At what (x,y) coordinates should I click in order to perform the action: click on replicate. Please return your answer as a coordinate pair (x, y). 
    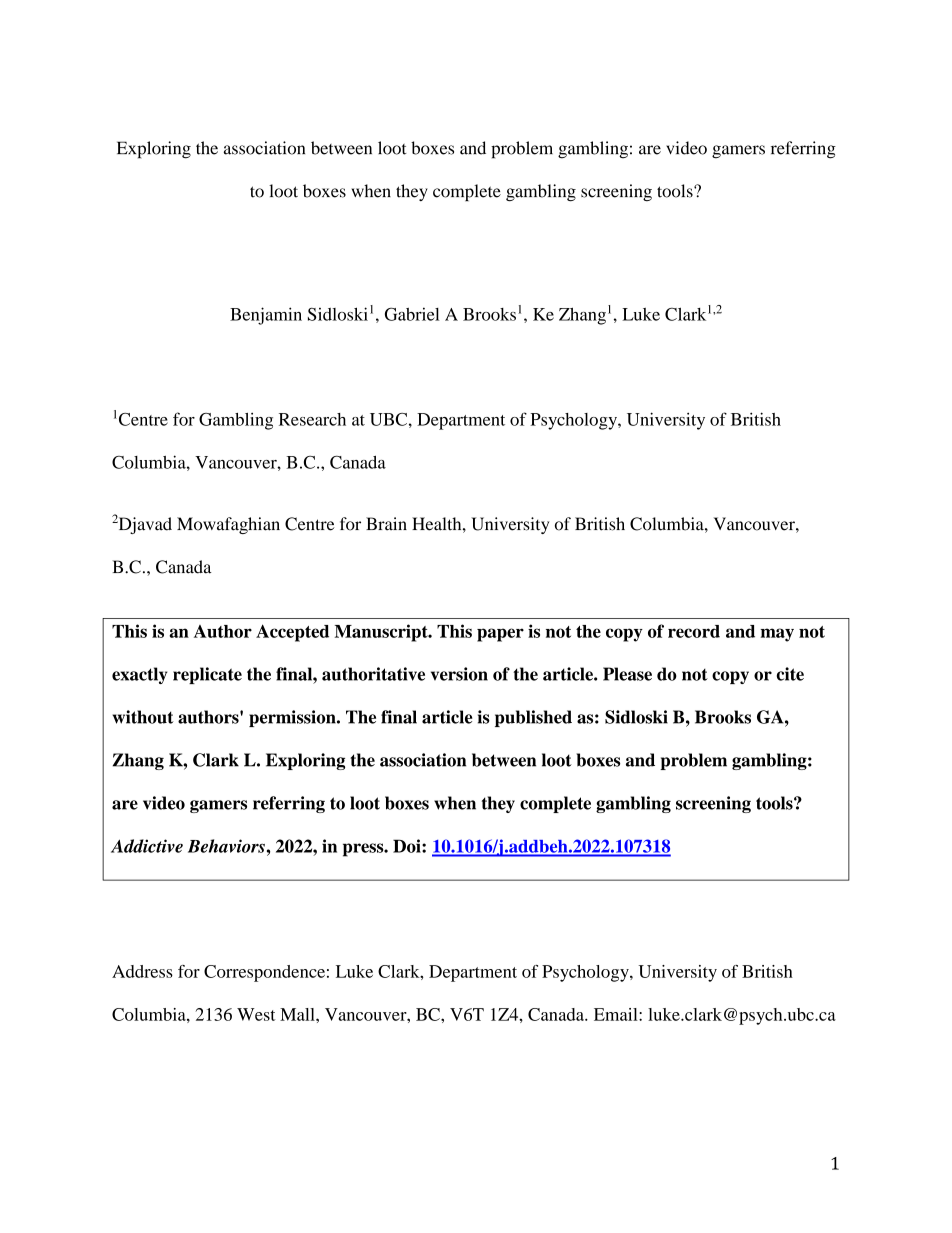
    Looking at the image, I should click on (207, 675).
